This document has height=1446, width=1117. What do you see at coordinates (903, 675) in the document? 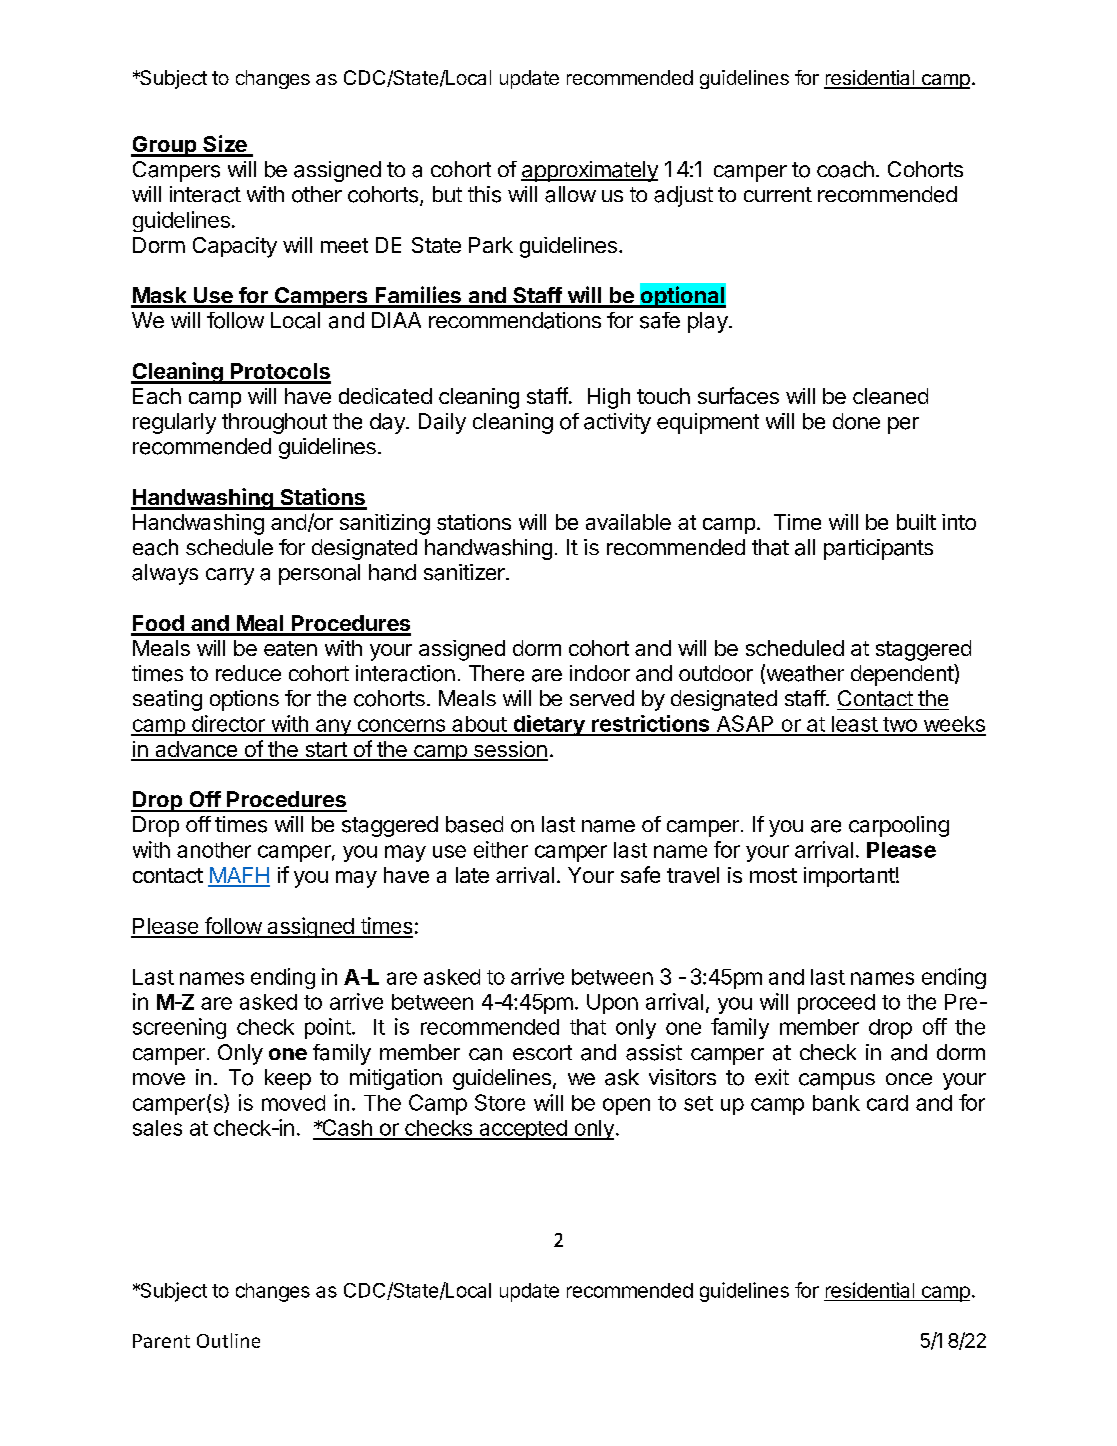
I see `dependent` at bounding box center [903, 675].
